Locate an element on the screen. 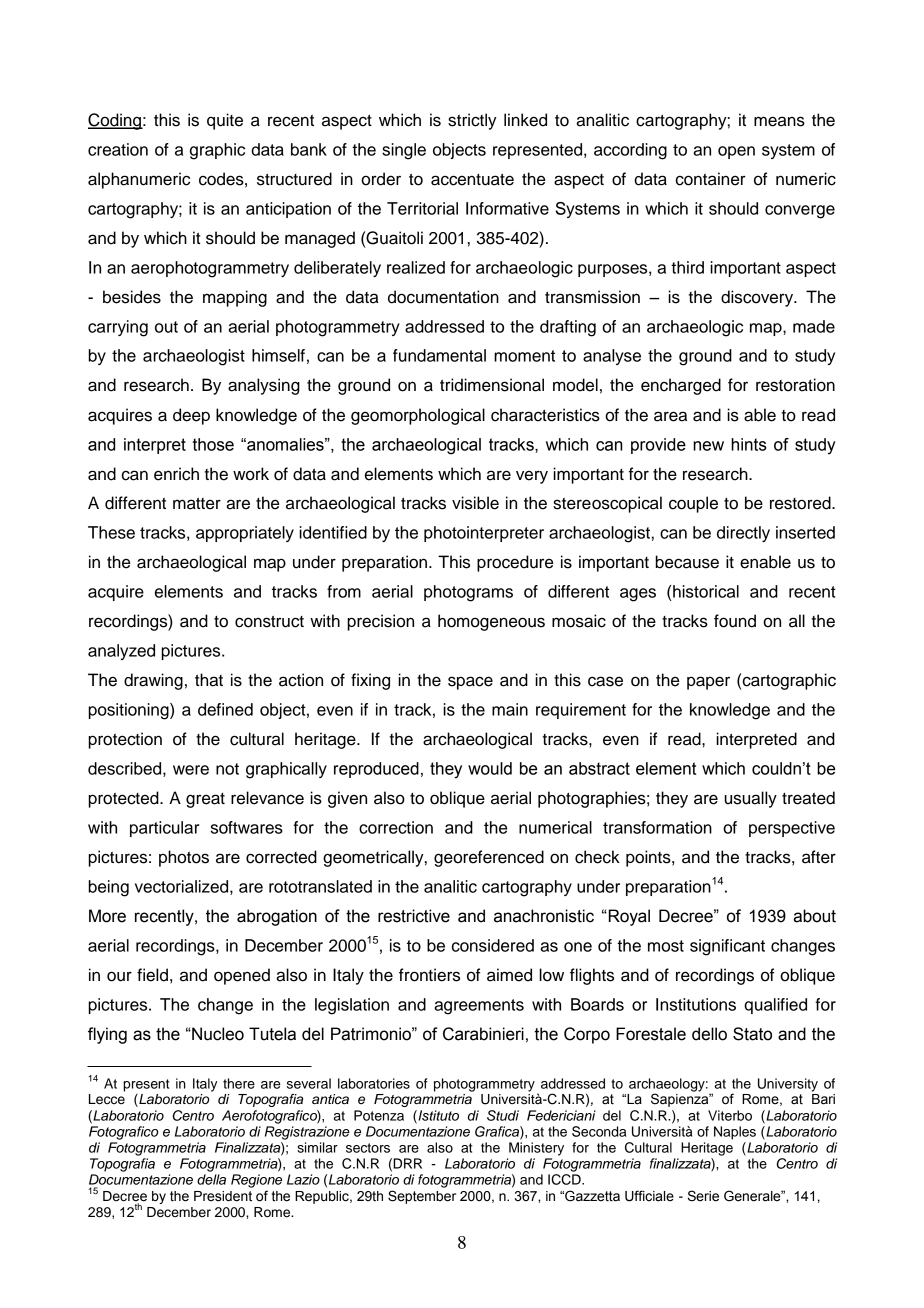 The image size is (924, 1308). quite is located at coordinates (225, 121).
